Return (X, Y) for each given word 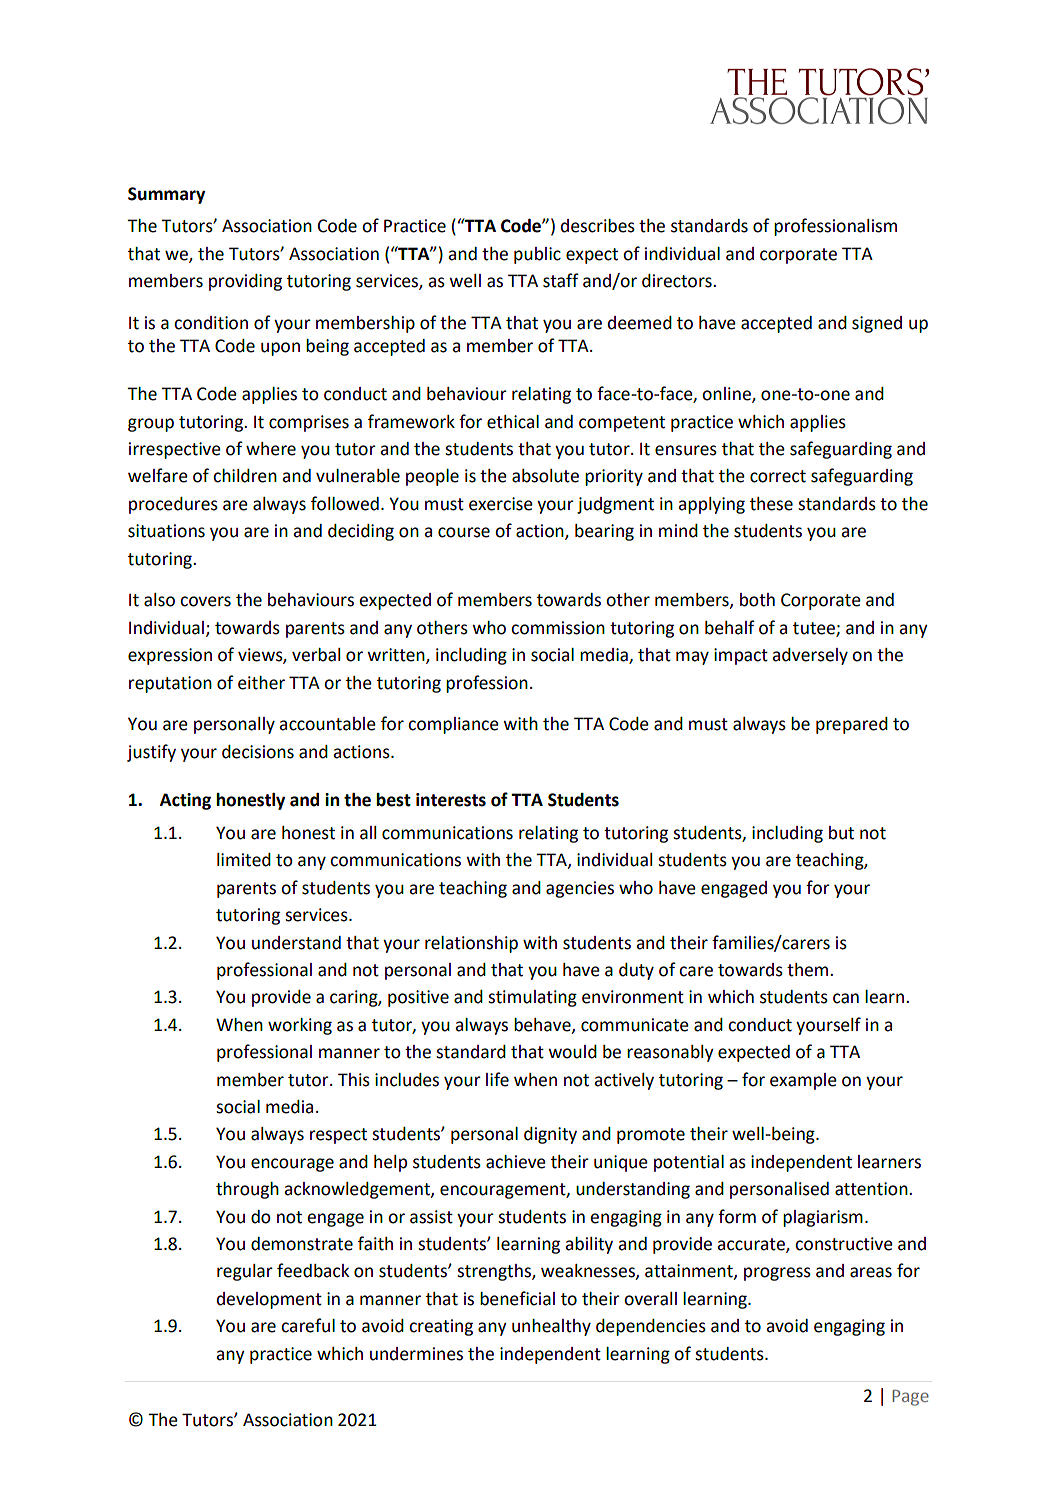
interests (451, 800)
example (803, 1081)
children (245, 476)
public (537, 255)
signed (877, 324)
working (300, 1026)
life (497, 1079)
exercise (501, 504)
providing (245, 282)
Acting (185, 801)
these (771, 504)
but (841, 833)
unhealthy (551, 1327)
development (269, 1300)
